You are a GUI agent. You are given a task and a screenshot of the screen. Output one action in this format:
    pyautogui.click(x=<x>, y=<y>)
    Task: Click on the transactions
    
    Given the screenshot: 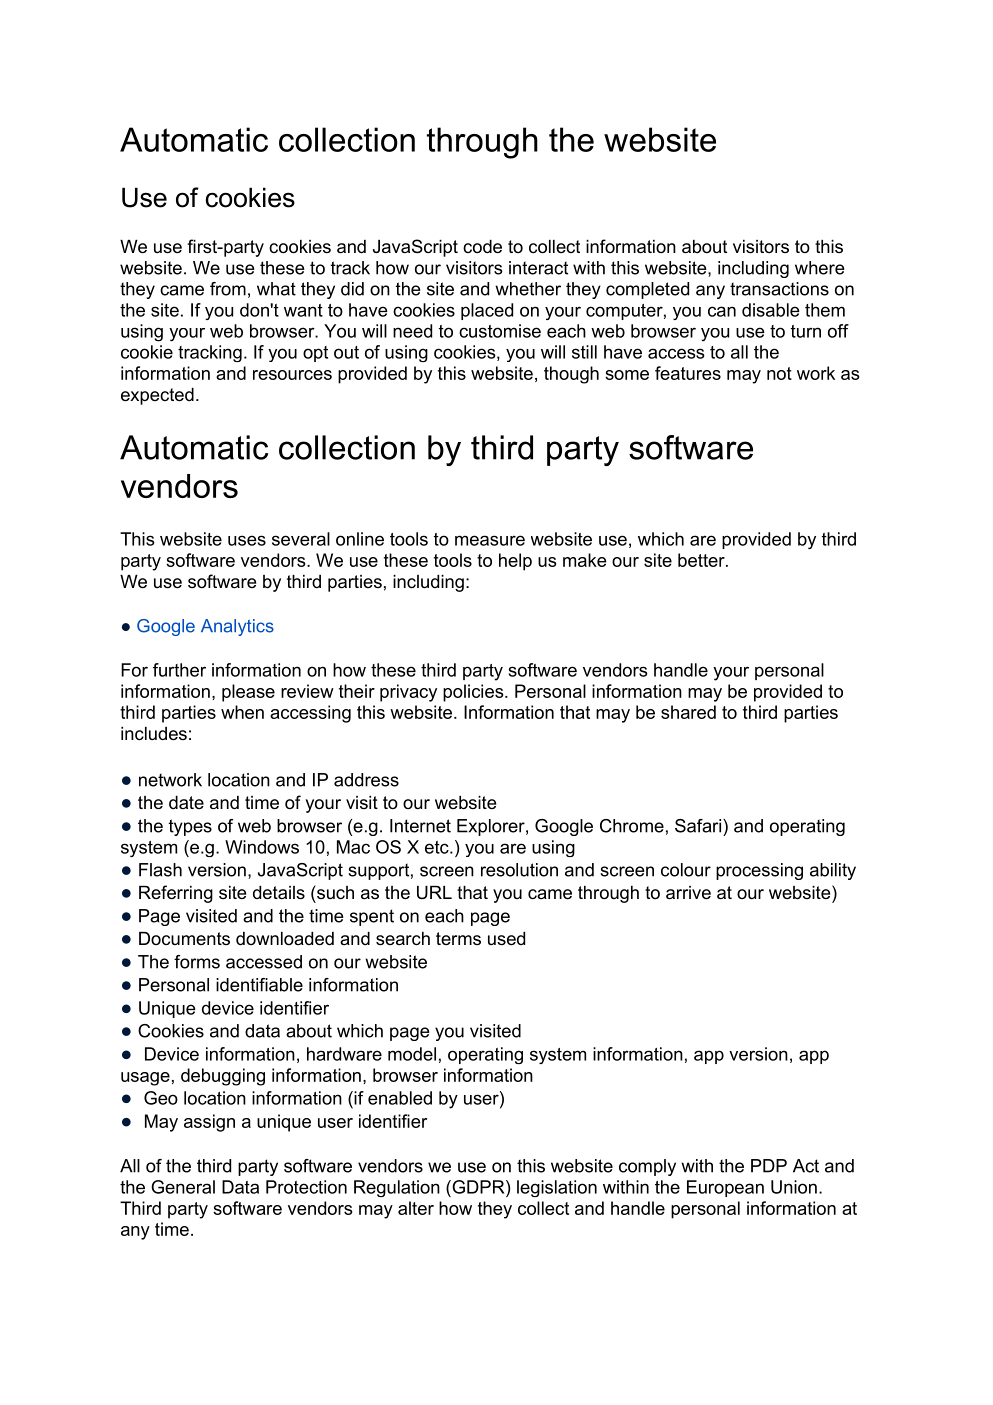 What is the action you would take?
    pyautogui.click(x=779, y=289)
